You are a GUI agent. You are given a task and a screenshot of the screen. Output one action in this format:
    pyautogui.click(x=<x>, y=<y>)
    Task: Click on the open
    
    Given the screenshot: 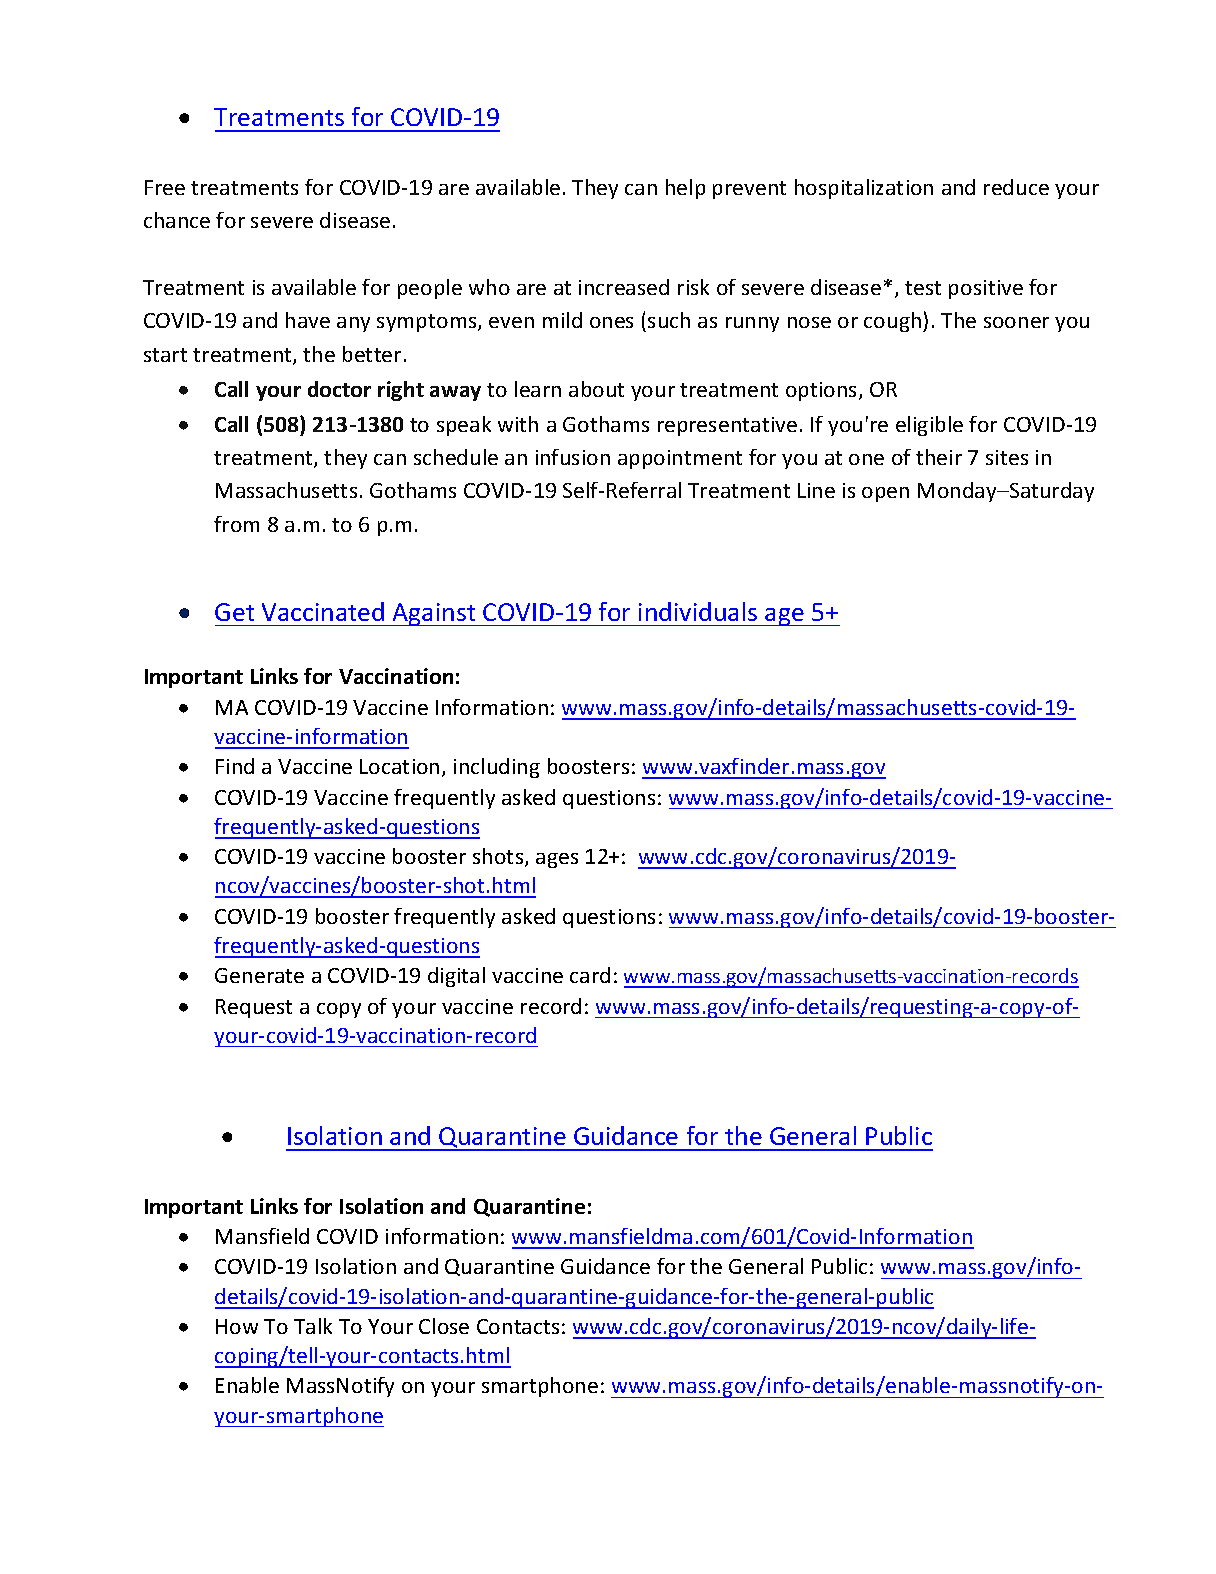 What is the action you would take?
    pyautogui.click(x=885, y=494)
